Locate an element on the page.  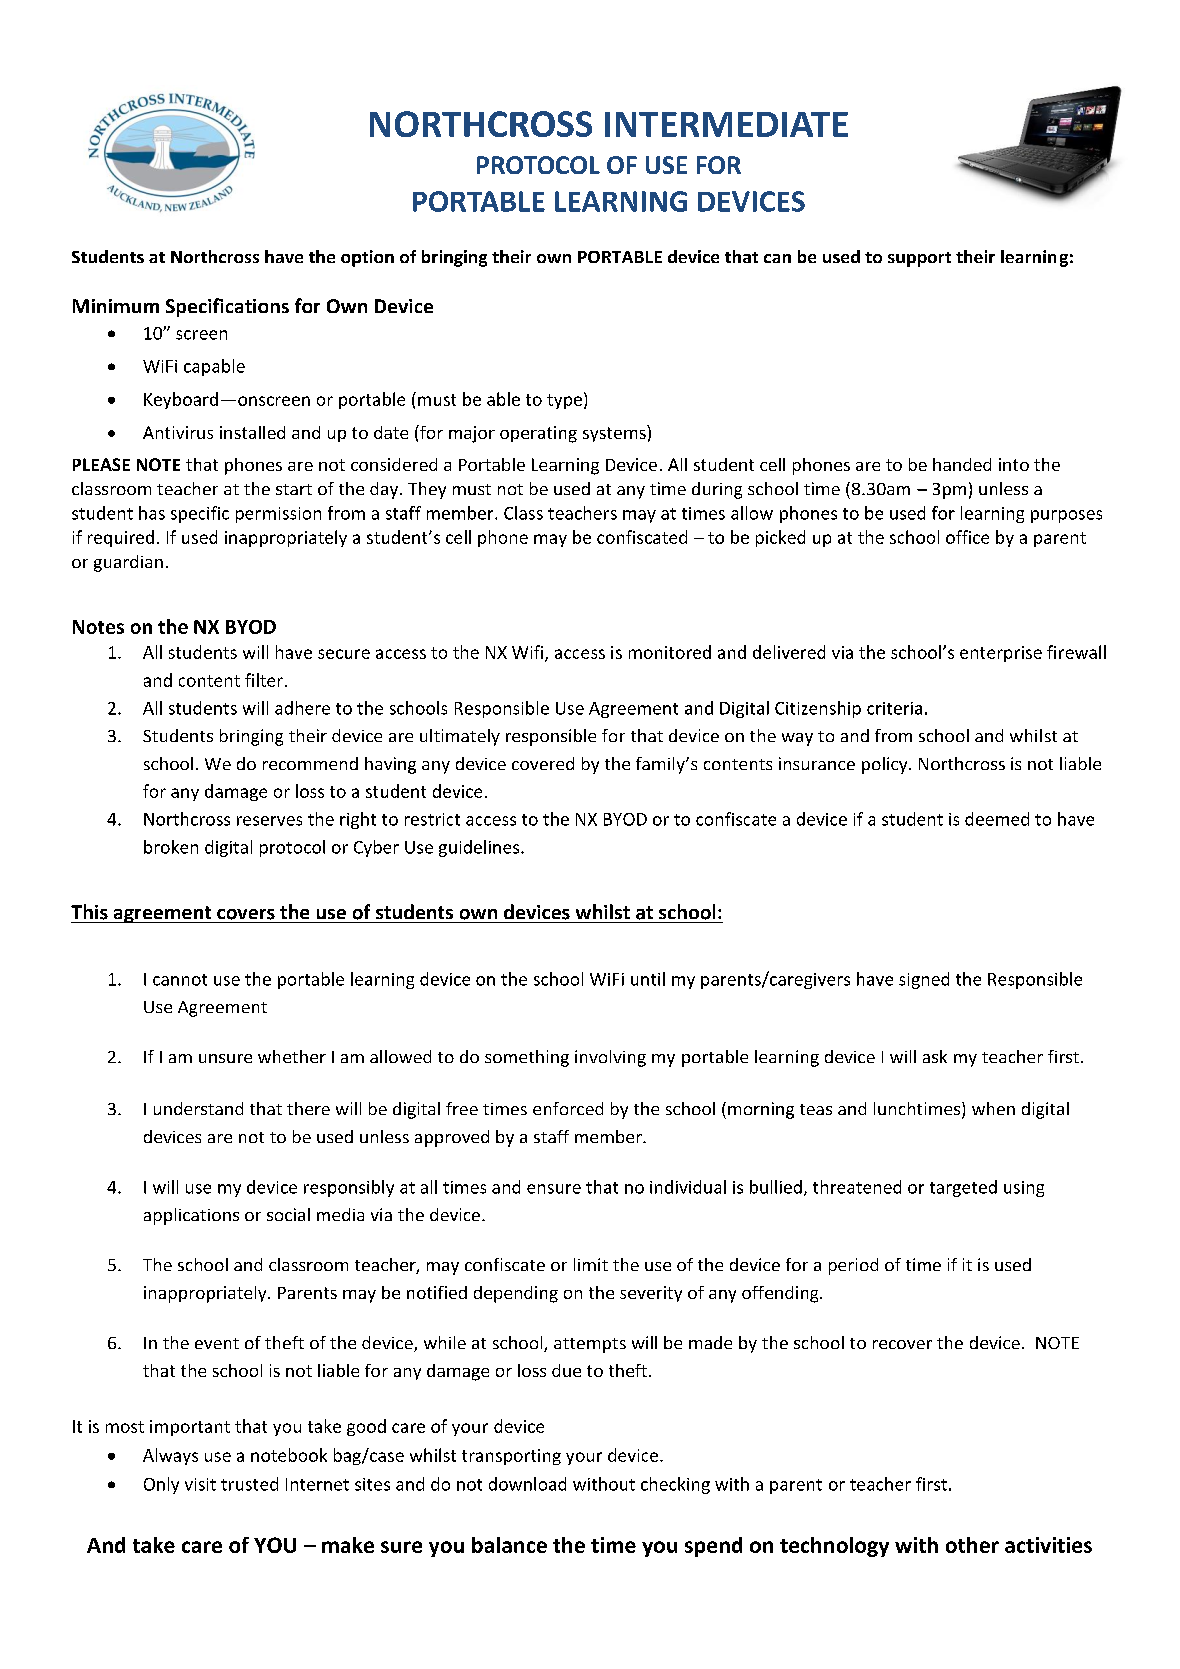
guidelines is located at coordinates (480, 848).
